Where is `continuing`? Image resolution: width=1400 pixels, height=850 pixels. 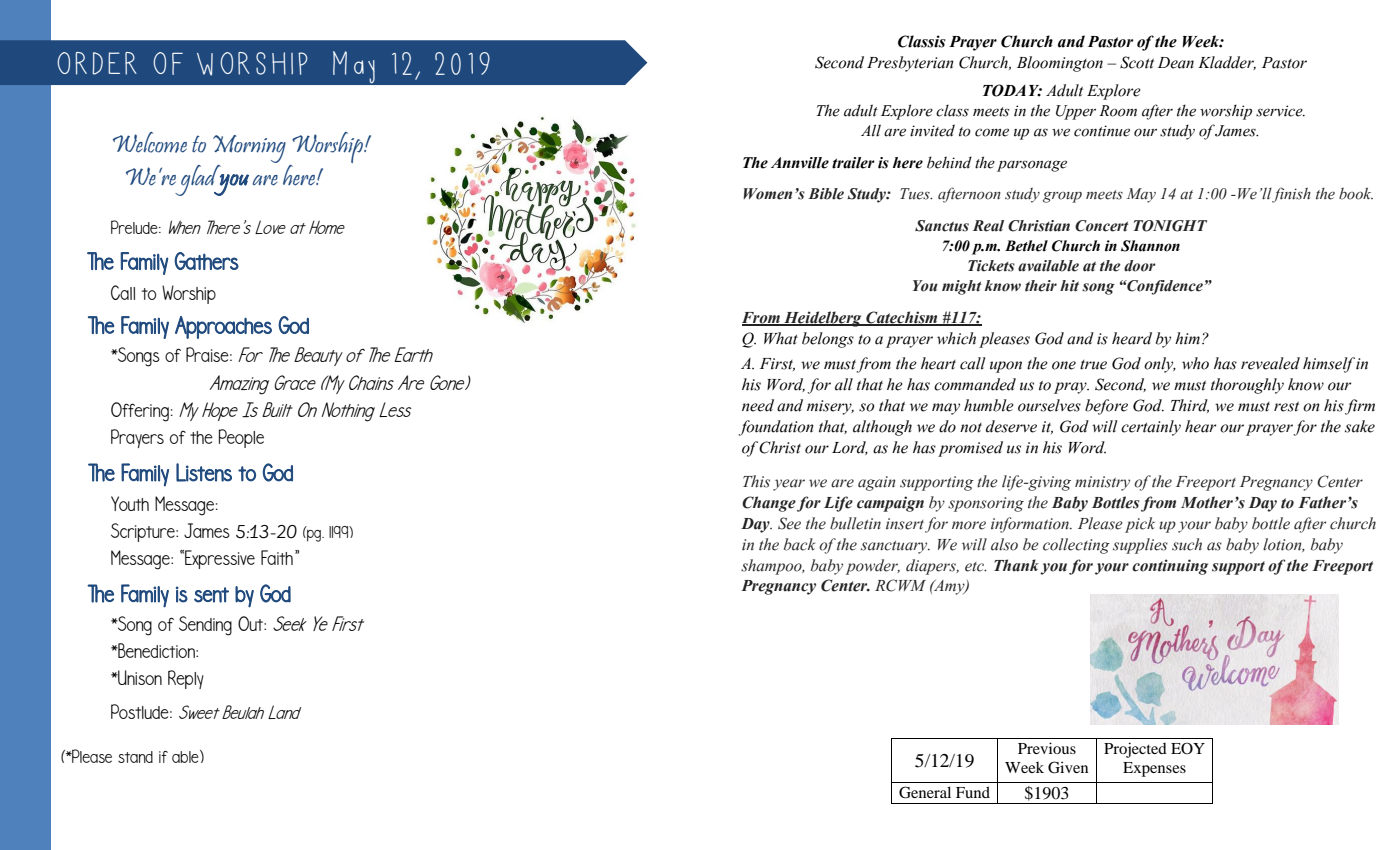 continuing is located at coordinates (1170, 567).
